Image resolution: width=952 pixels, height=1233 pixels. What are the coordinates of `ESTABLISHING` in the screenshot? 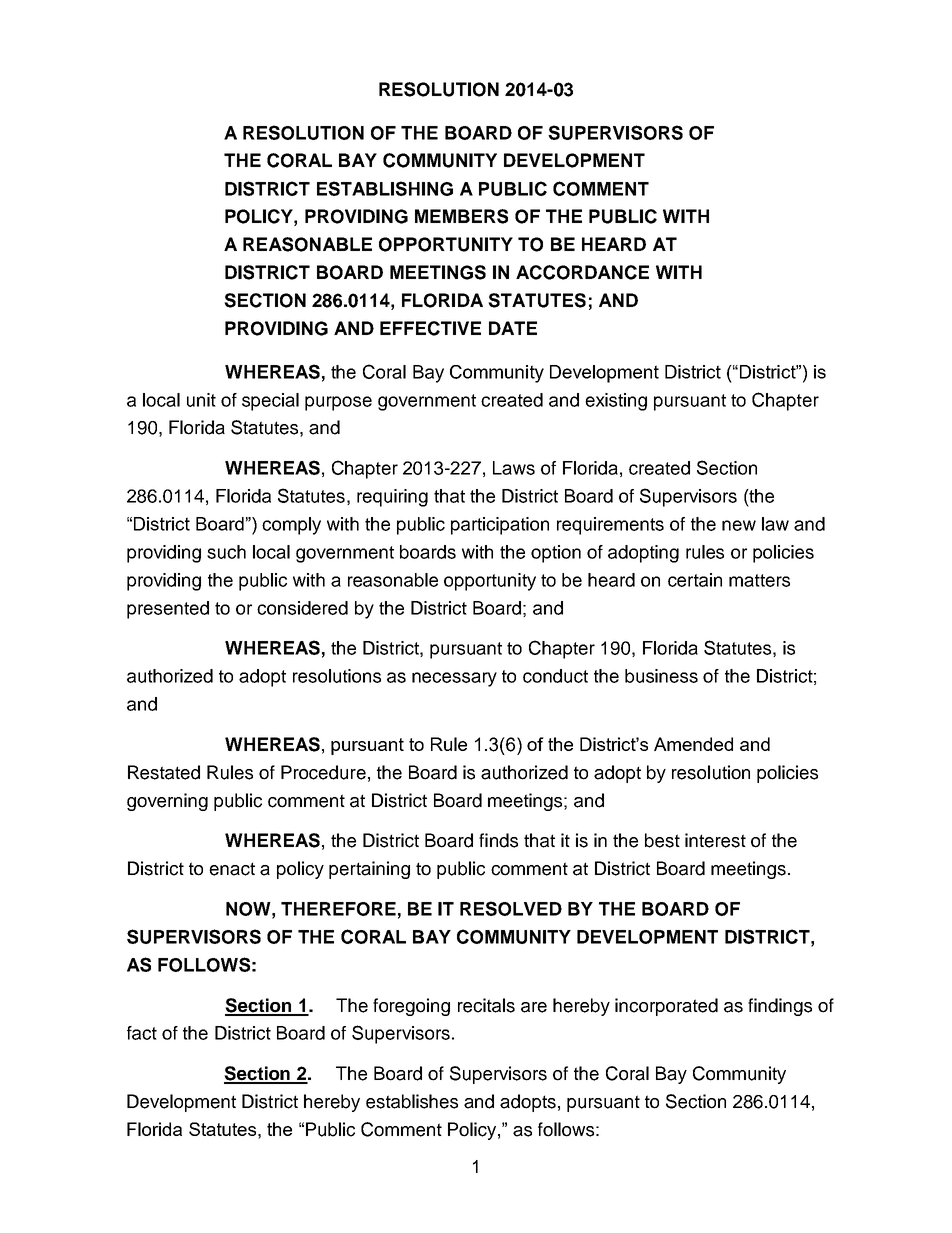 It's located at (385, 188).
